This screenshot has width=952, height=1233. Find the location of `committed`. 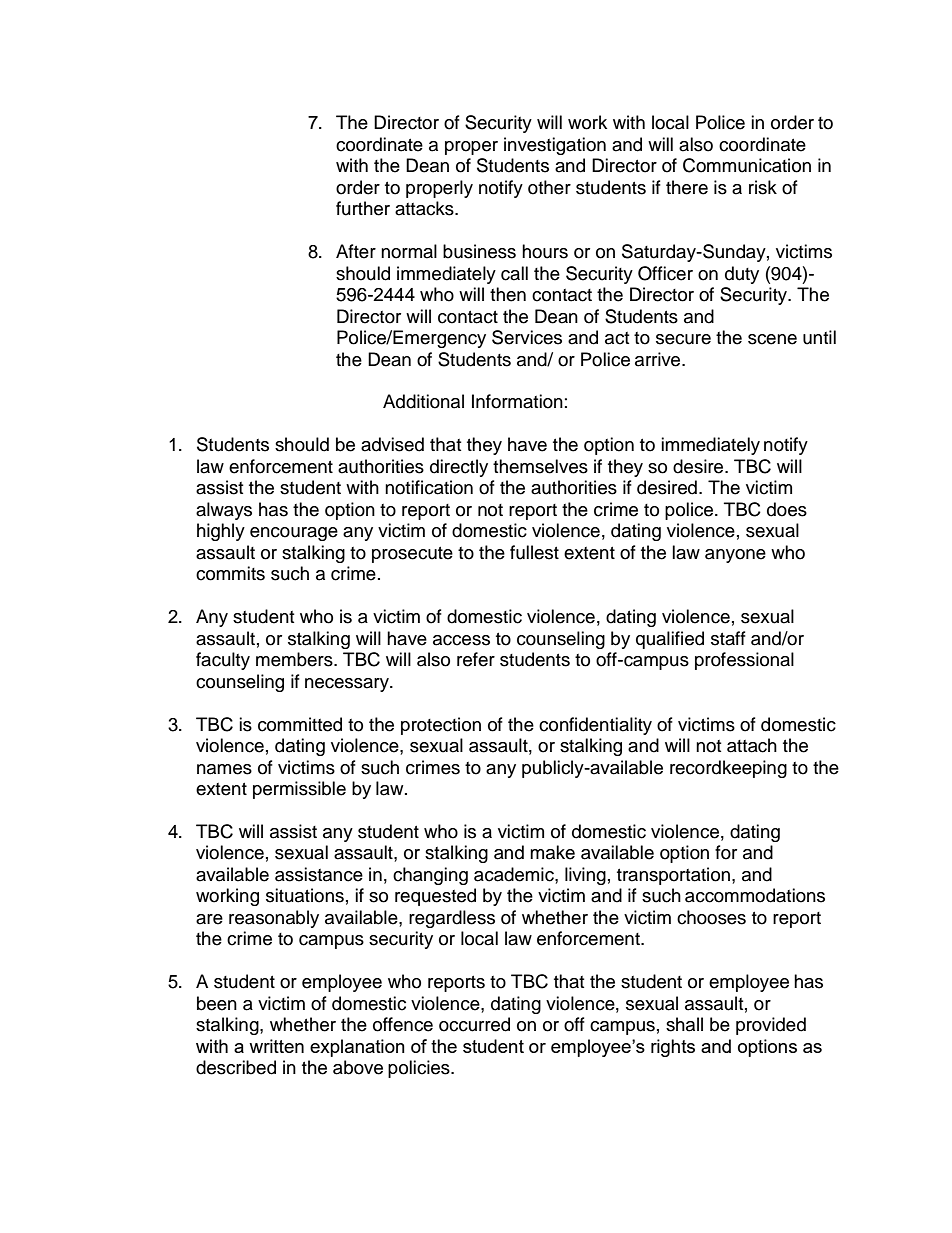

committed is located at coordinates (300, 724).
